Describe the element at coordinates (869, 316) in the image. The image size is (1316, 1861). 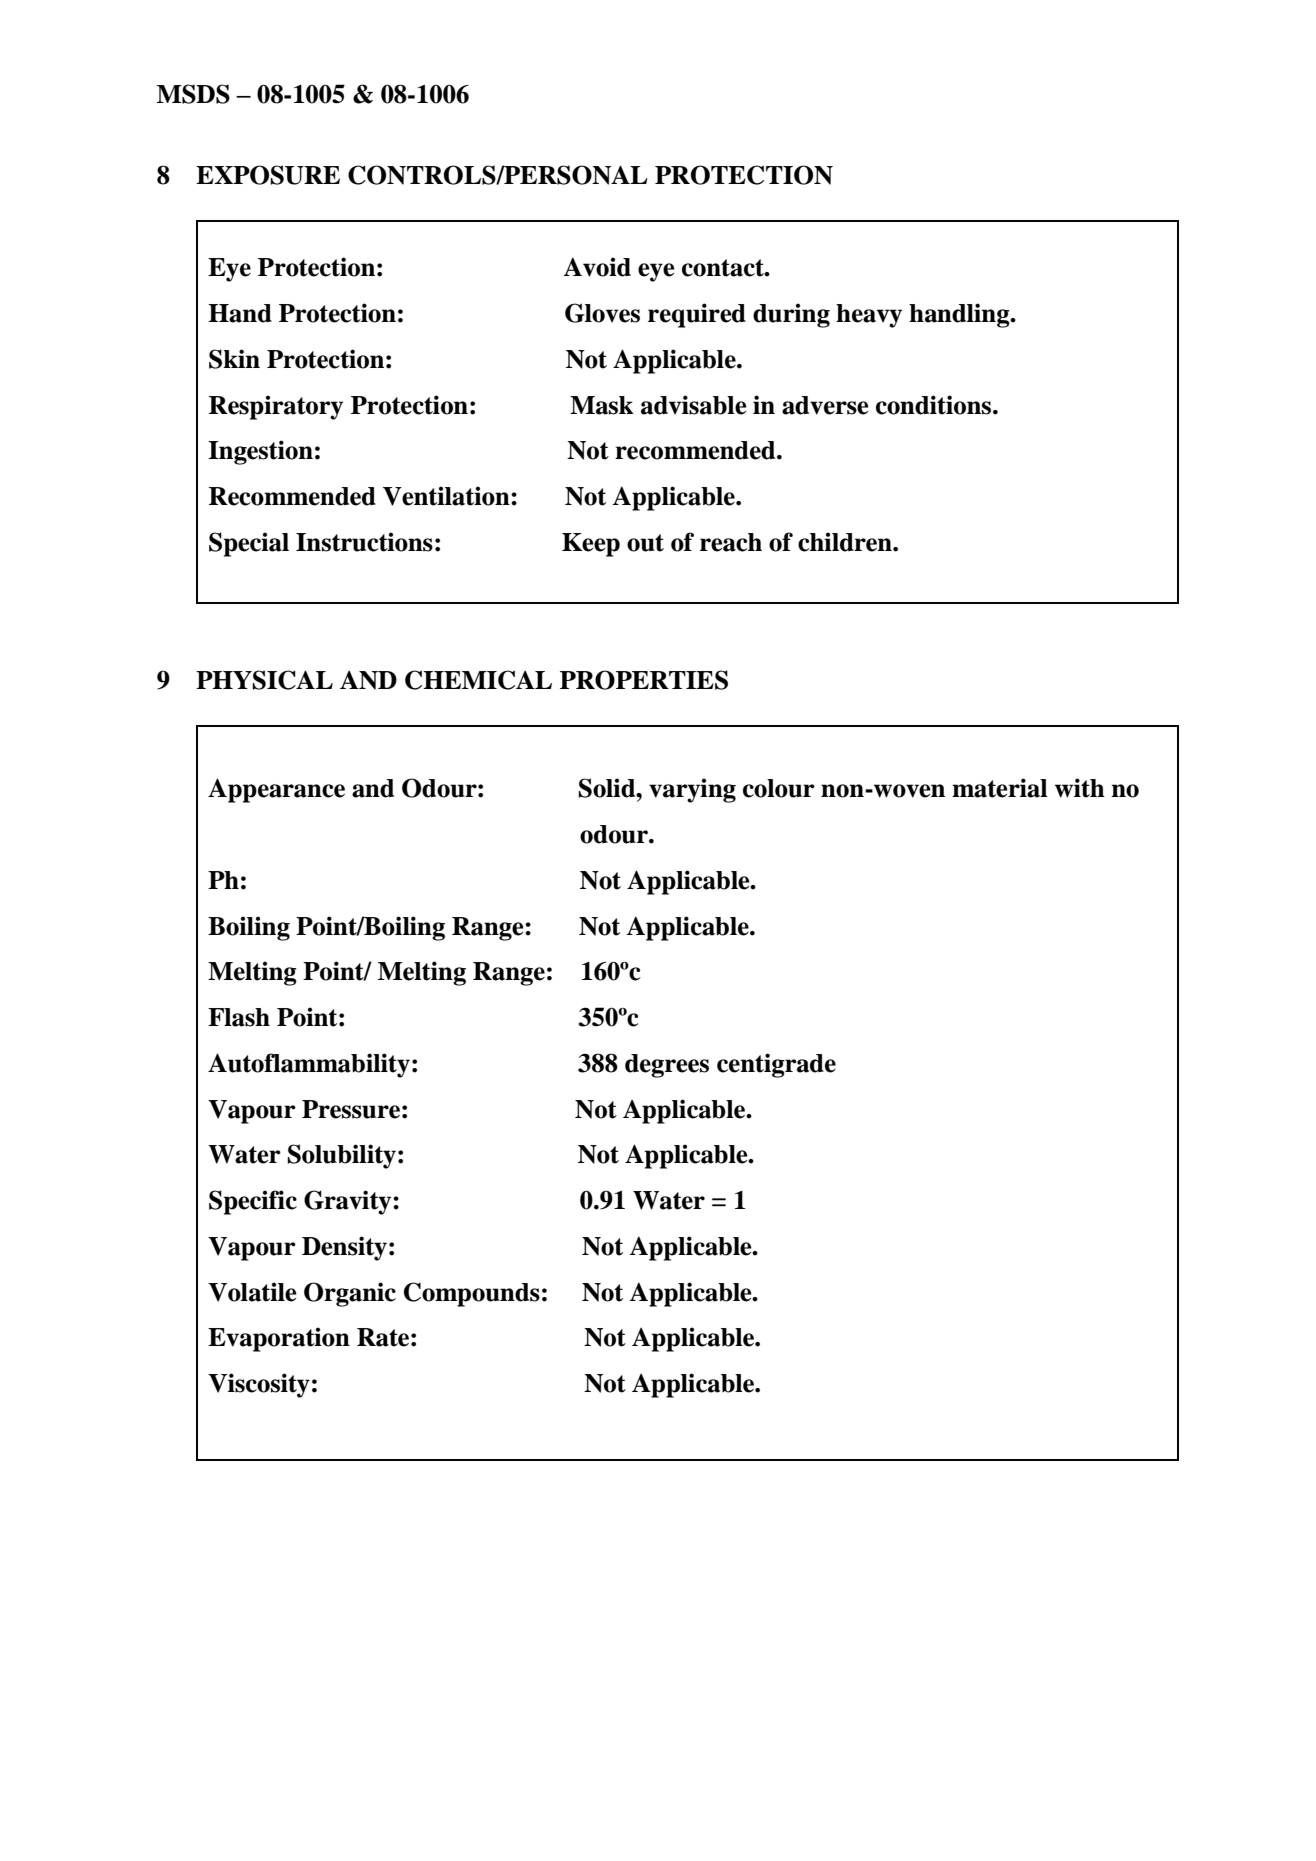
I see `heavy` at that location.
